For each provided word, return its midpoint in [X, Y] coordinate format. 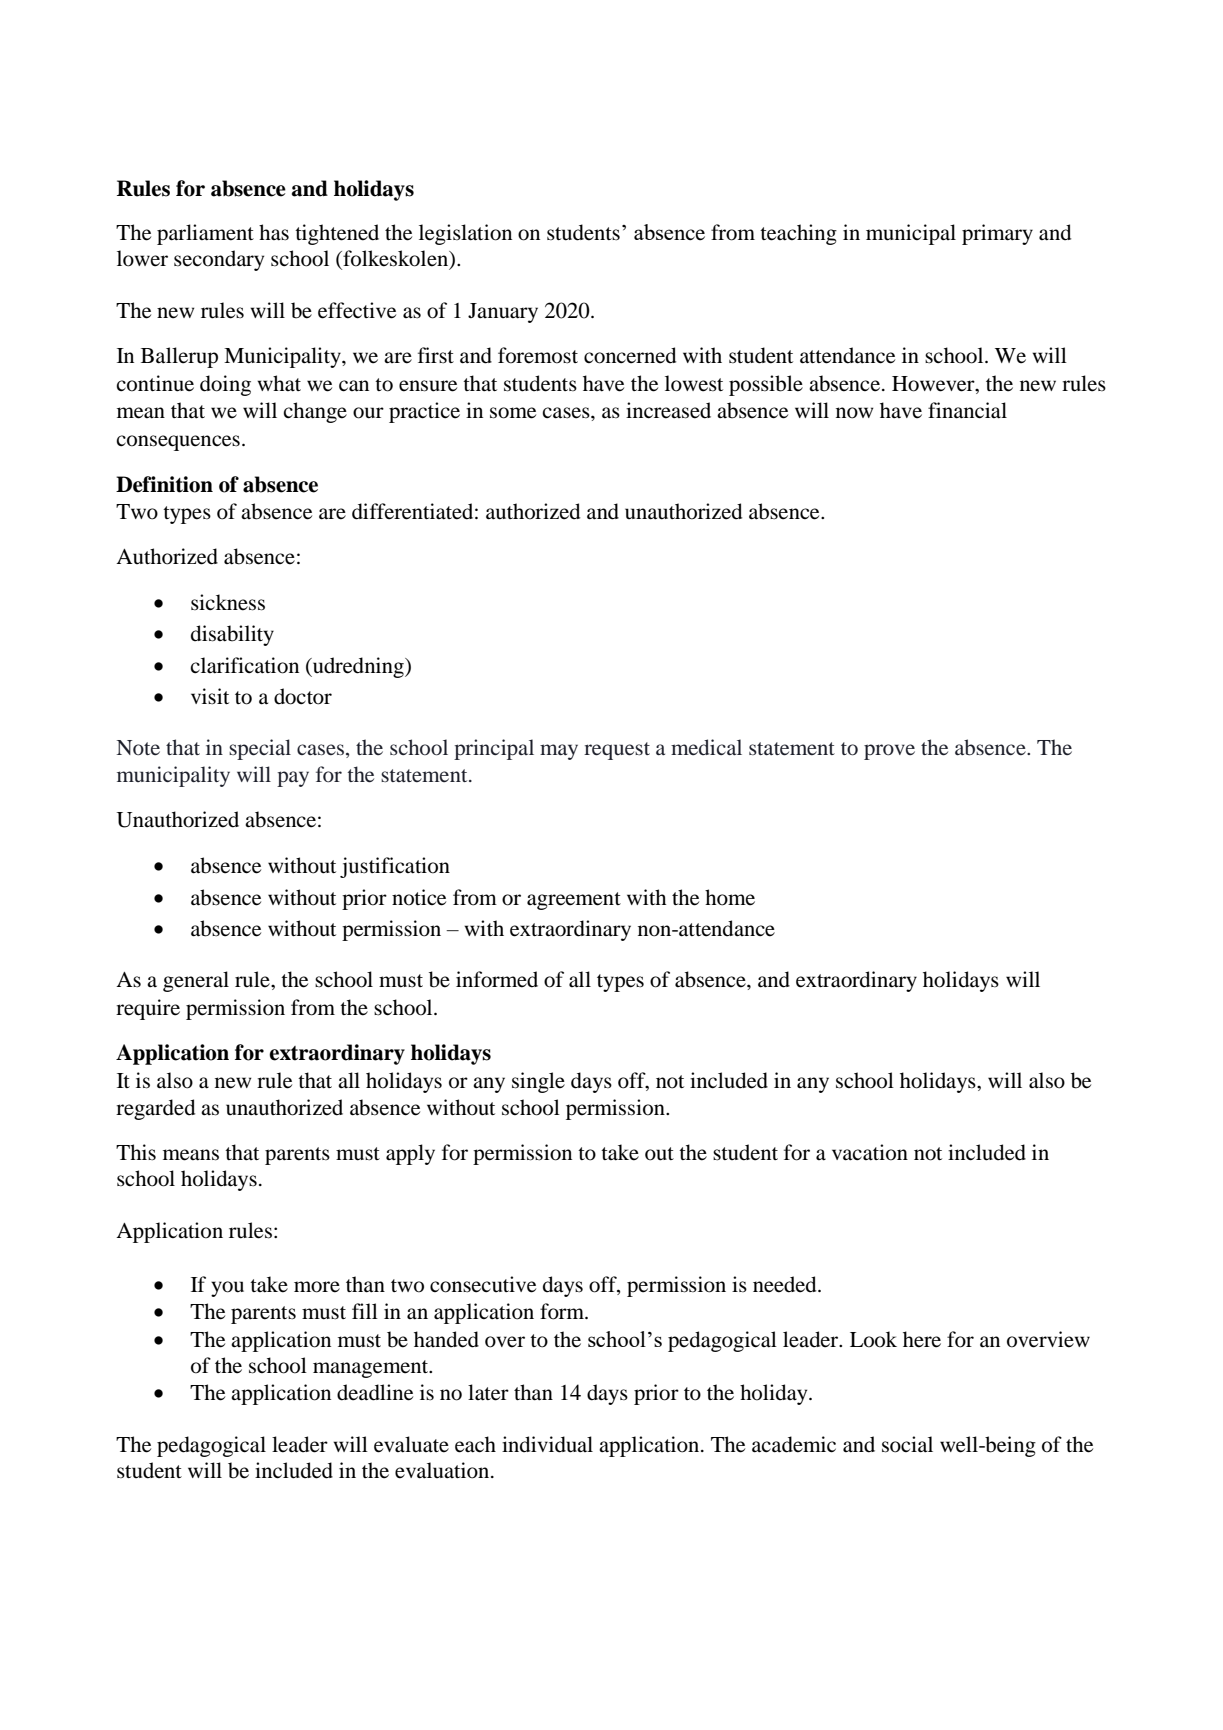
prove [889, 752]
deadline [375, 1392]
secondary [219, 260]
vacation [870, 1152]
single [538, 1082]
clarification [244, 665]
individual [547, 1444]
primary [997, 234]
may [559, 752]
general [196, 981]
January [503, 313]
